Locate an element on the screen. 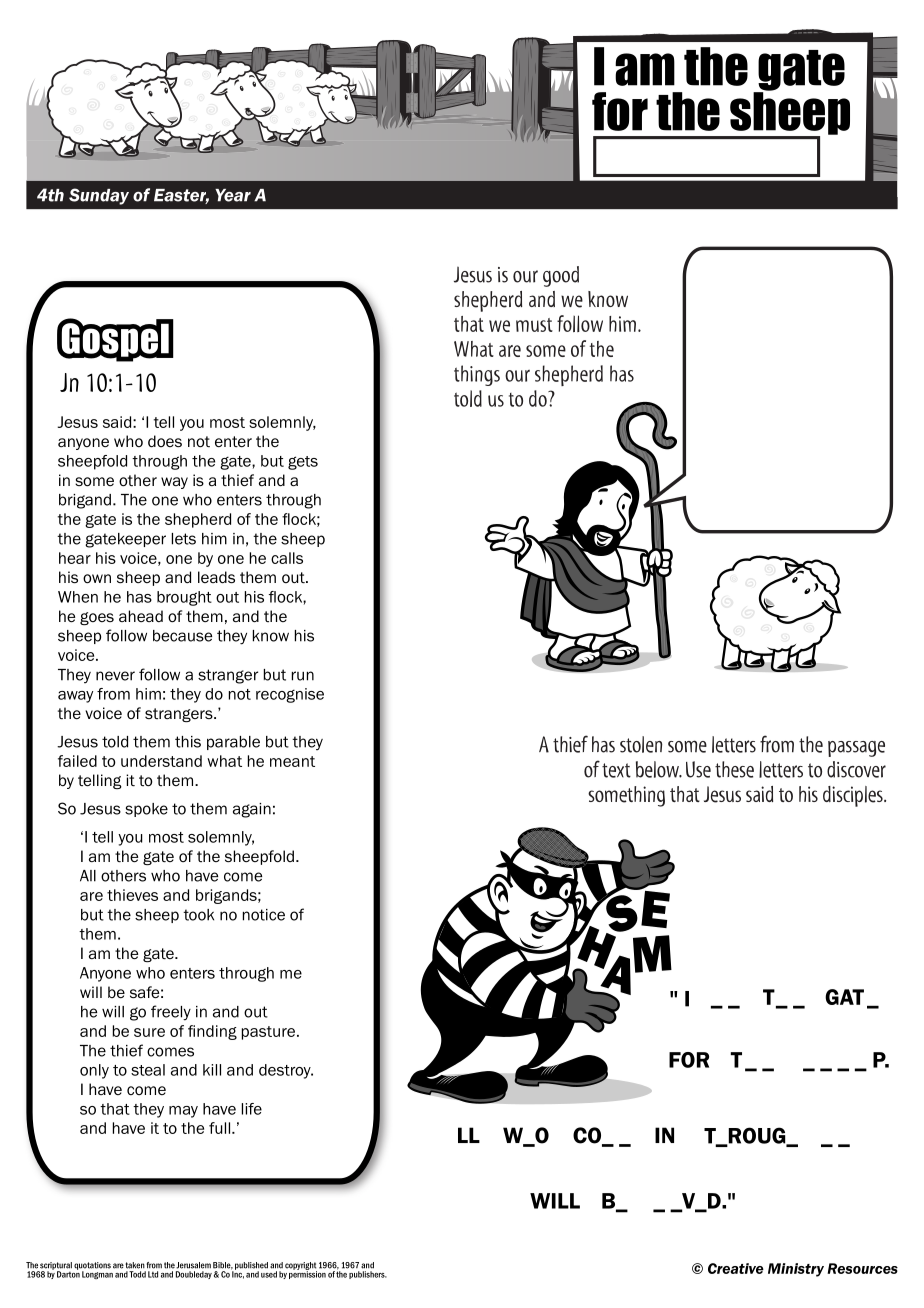  Jerusalem is located at coordinates (193, 1265).
